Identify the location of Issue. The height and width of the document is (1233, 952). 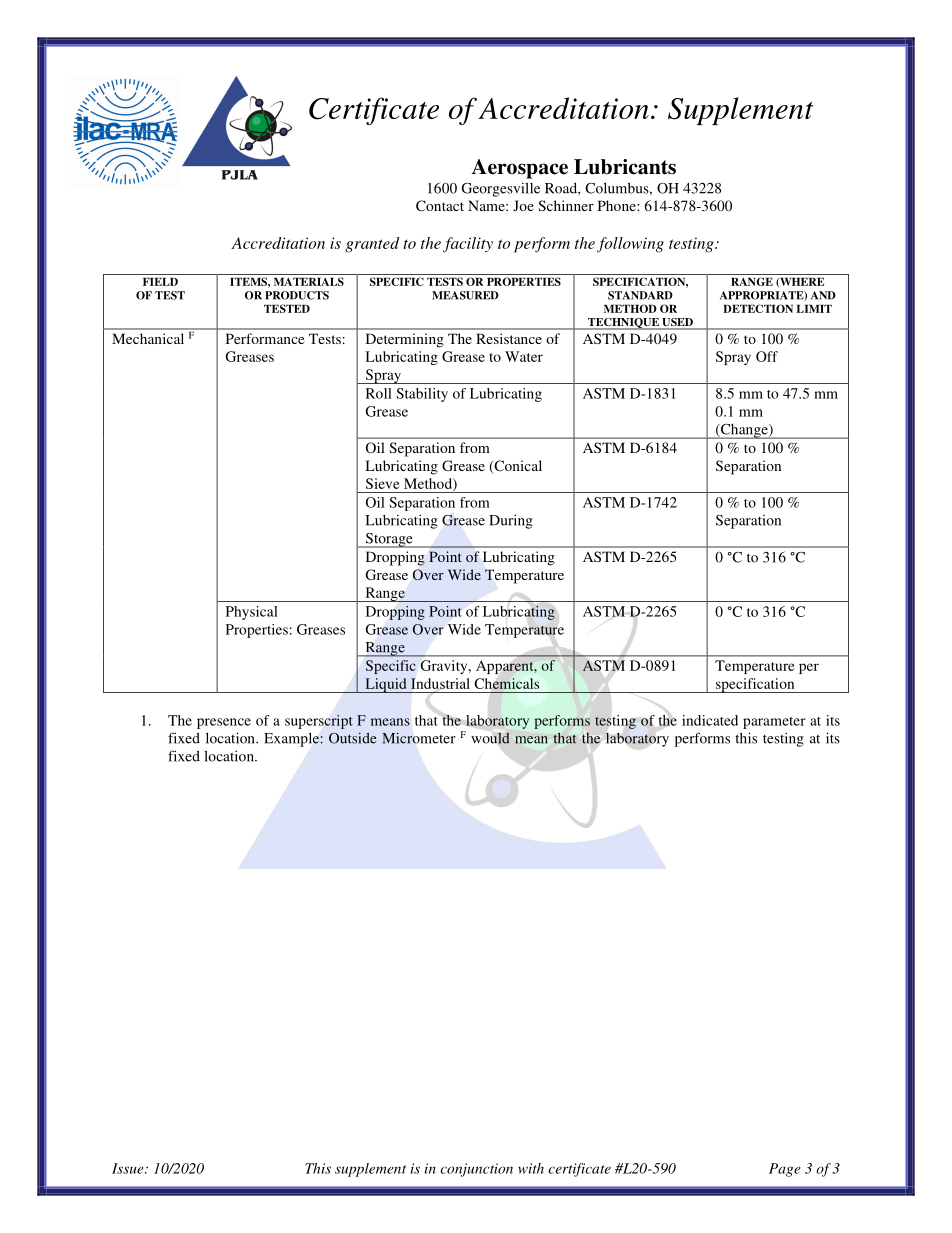
(129, 1168).
